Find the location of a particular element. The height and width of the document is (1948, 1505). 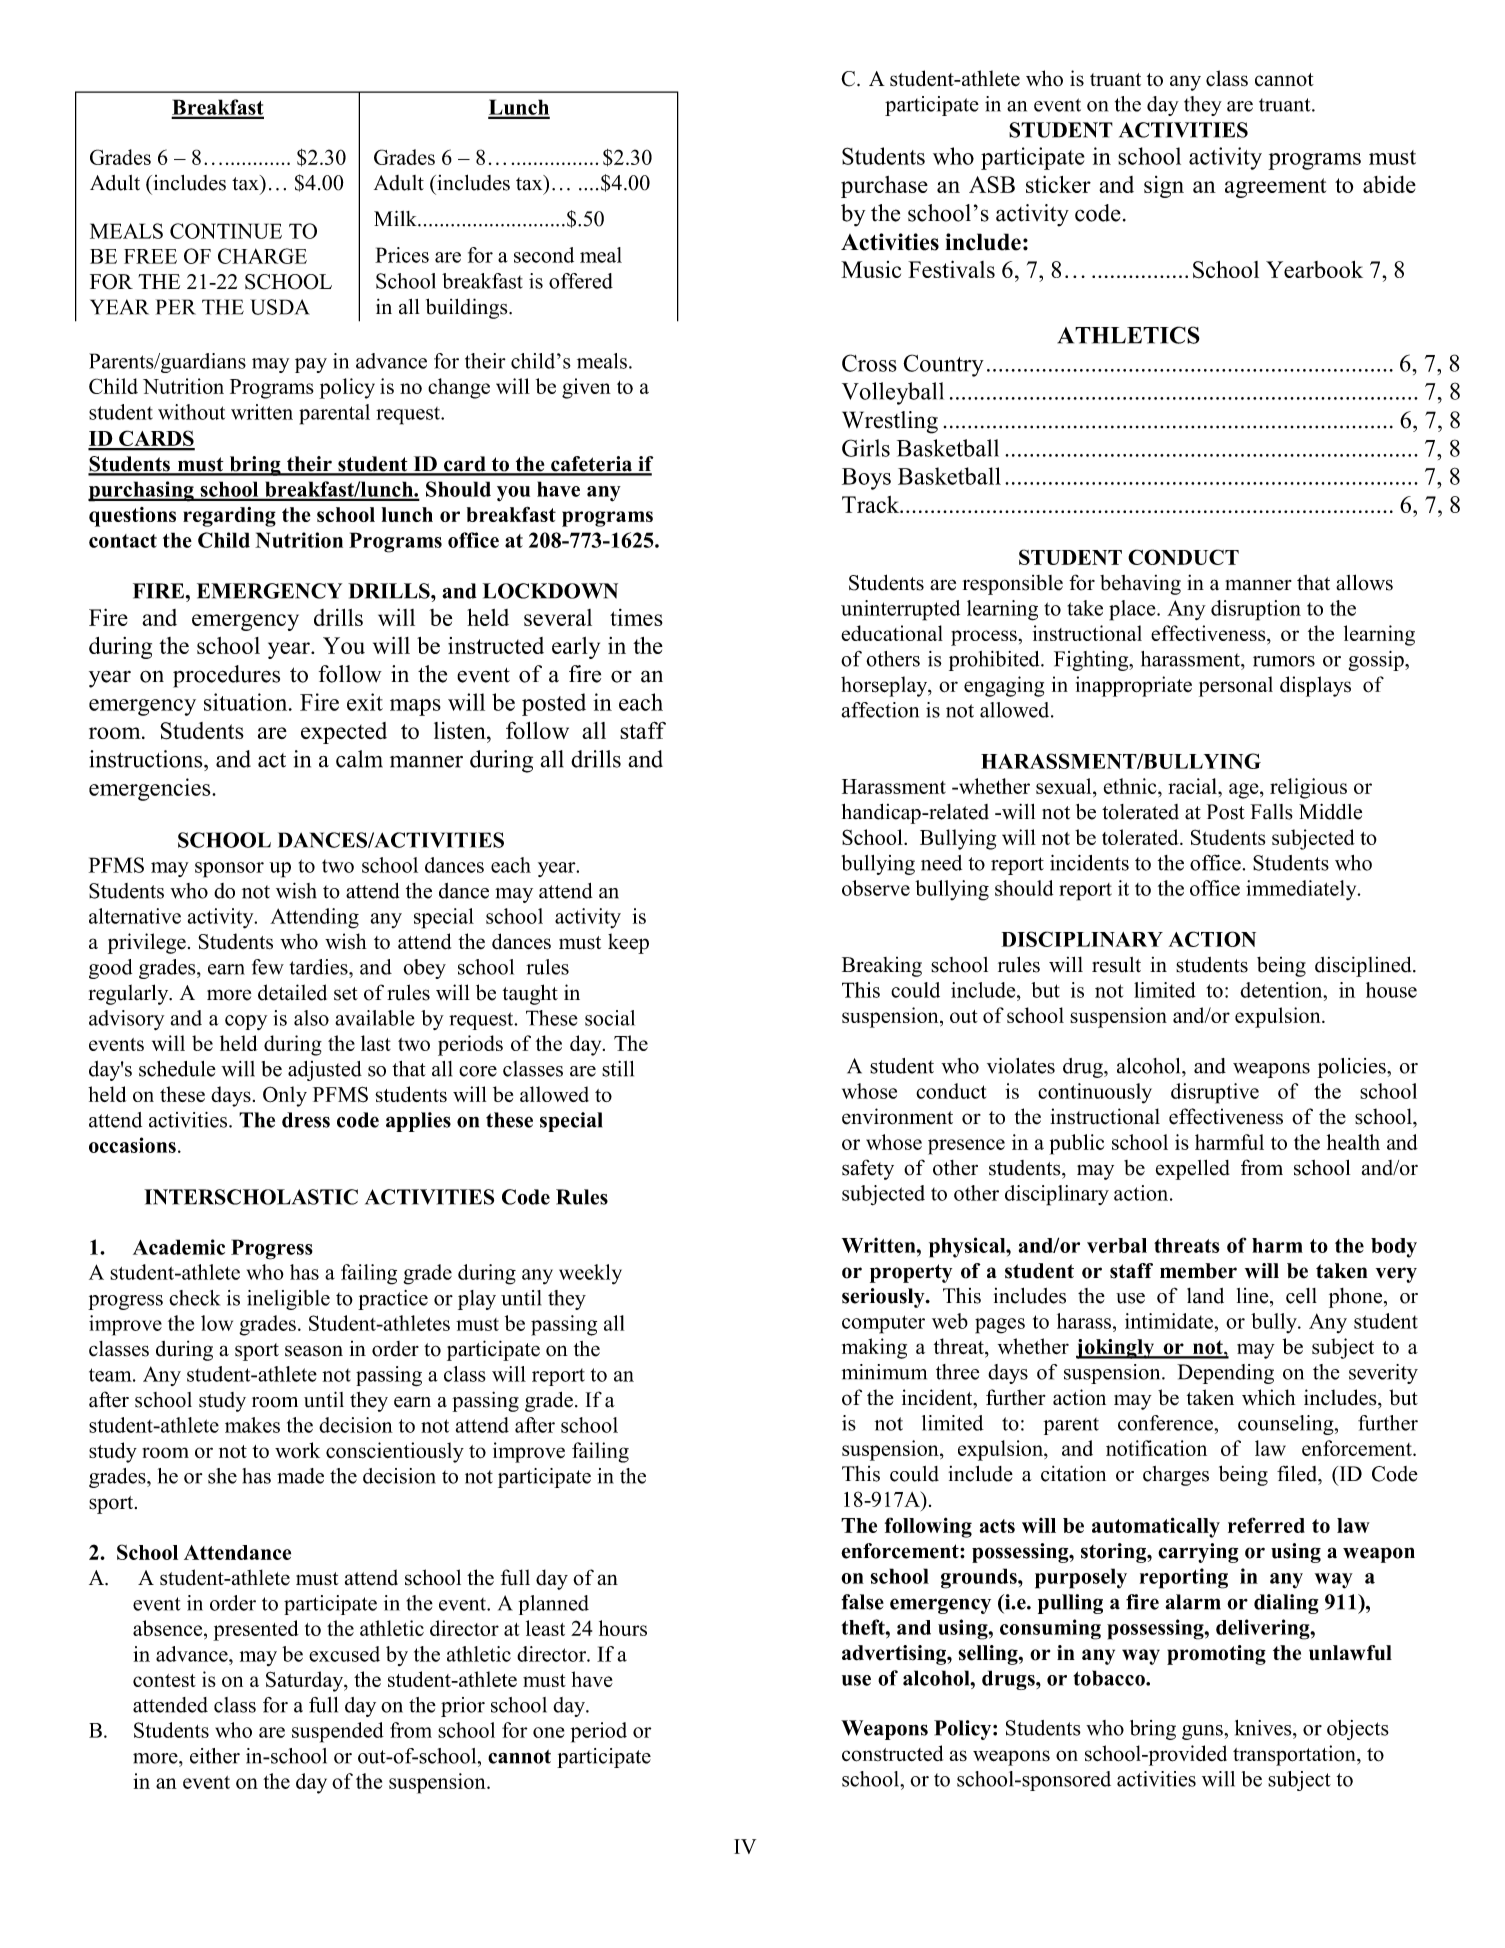

few is located at coordinates (268, 967).
